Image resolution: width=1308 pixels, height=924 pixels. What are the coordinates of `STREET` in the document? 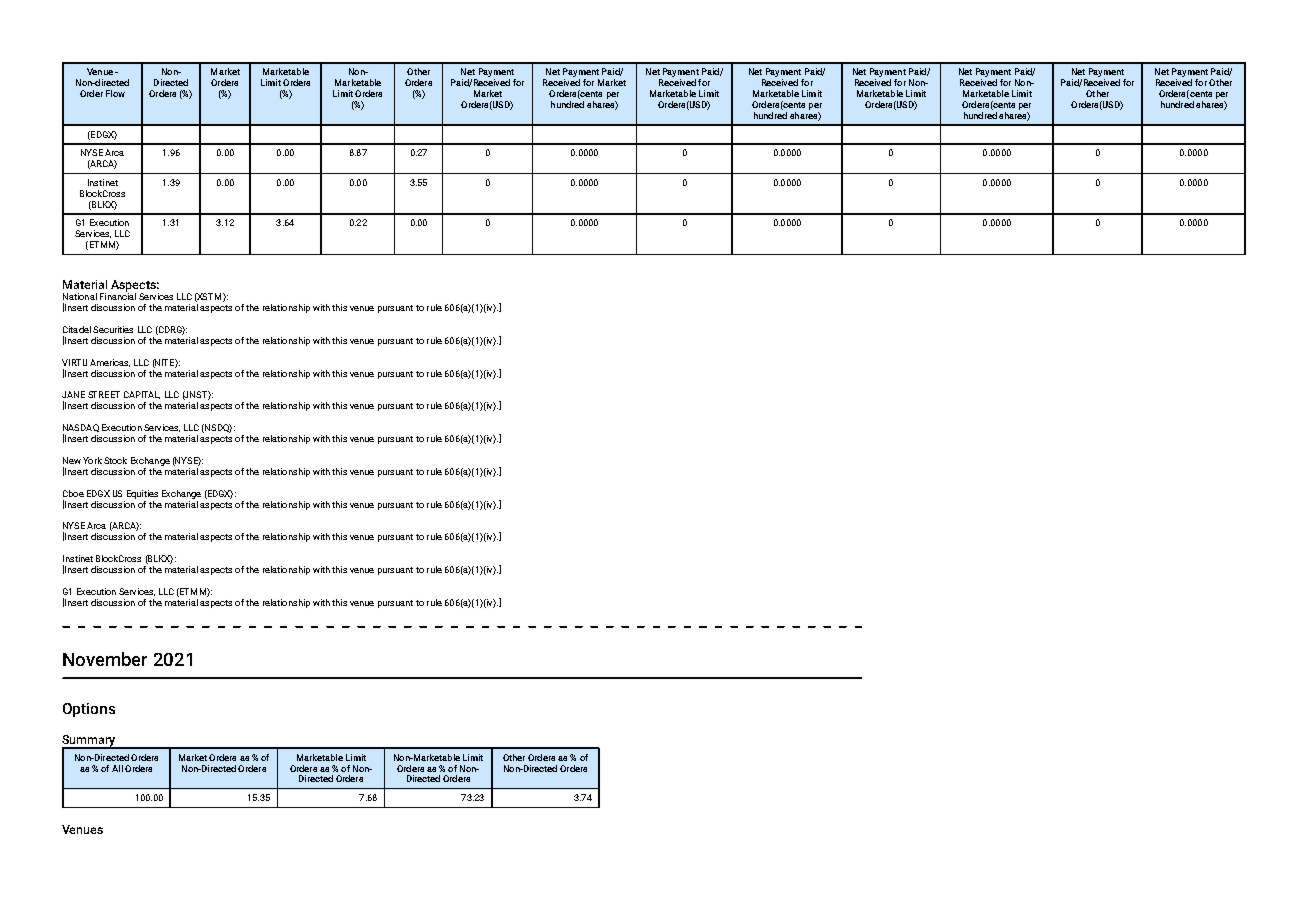 It's located at (104, 394).
